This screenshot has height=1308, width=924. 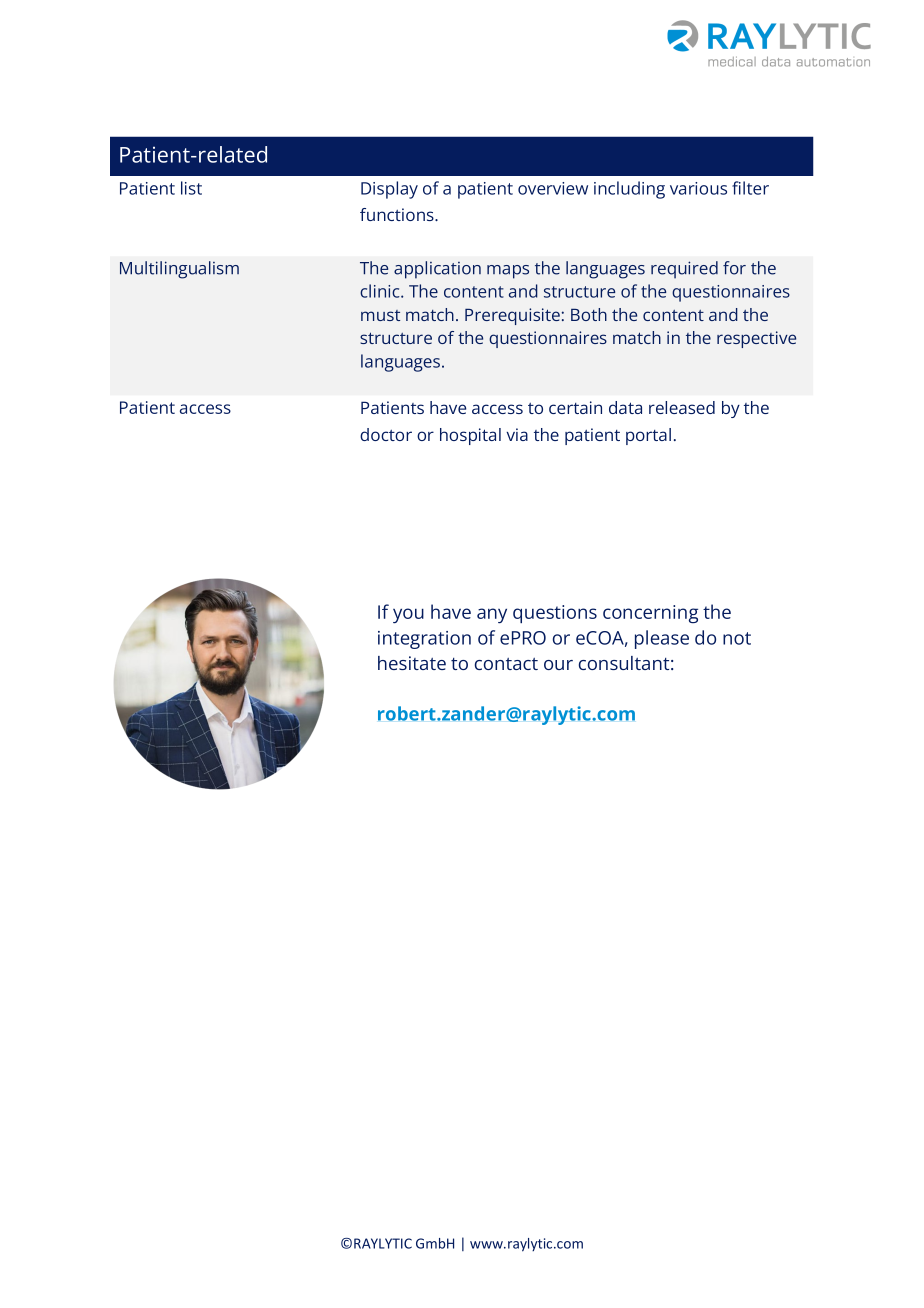 What do you see at coordinates (380, 315) in the screenshot?
I see `must` at bounding box center [380, 315].
